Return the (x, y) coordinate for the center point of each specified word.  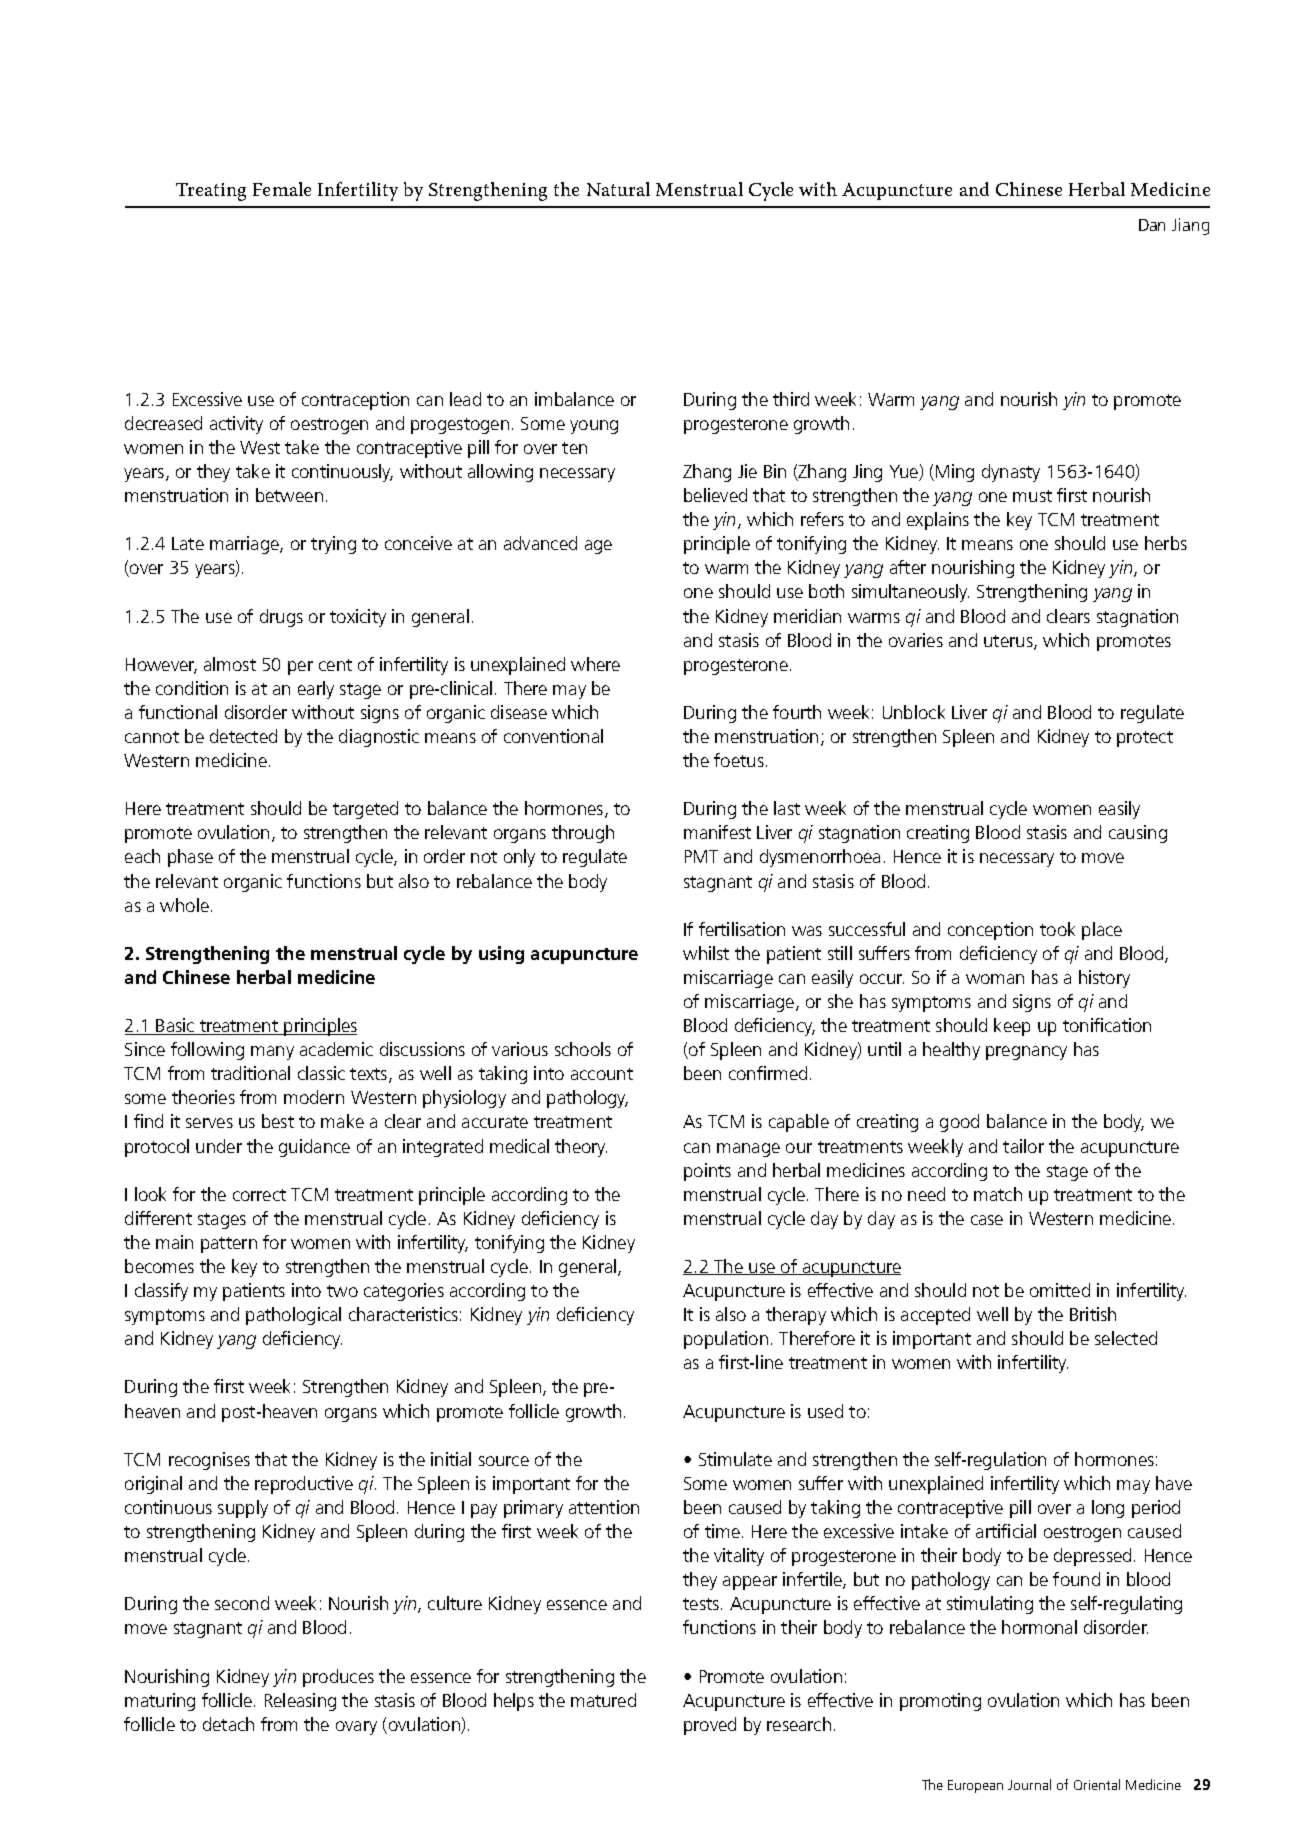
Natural (618, 189)
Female (282, 189)
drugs (281, 618)
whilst (706, 953)
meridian (807, 616)
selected (1126, 1338)
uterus (1009, 642)
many (272, 1053)
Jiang (1190, 226)
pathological (293, 1316)
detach (228, 1724)
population (726, 1340)
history (1104, 979)
